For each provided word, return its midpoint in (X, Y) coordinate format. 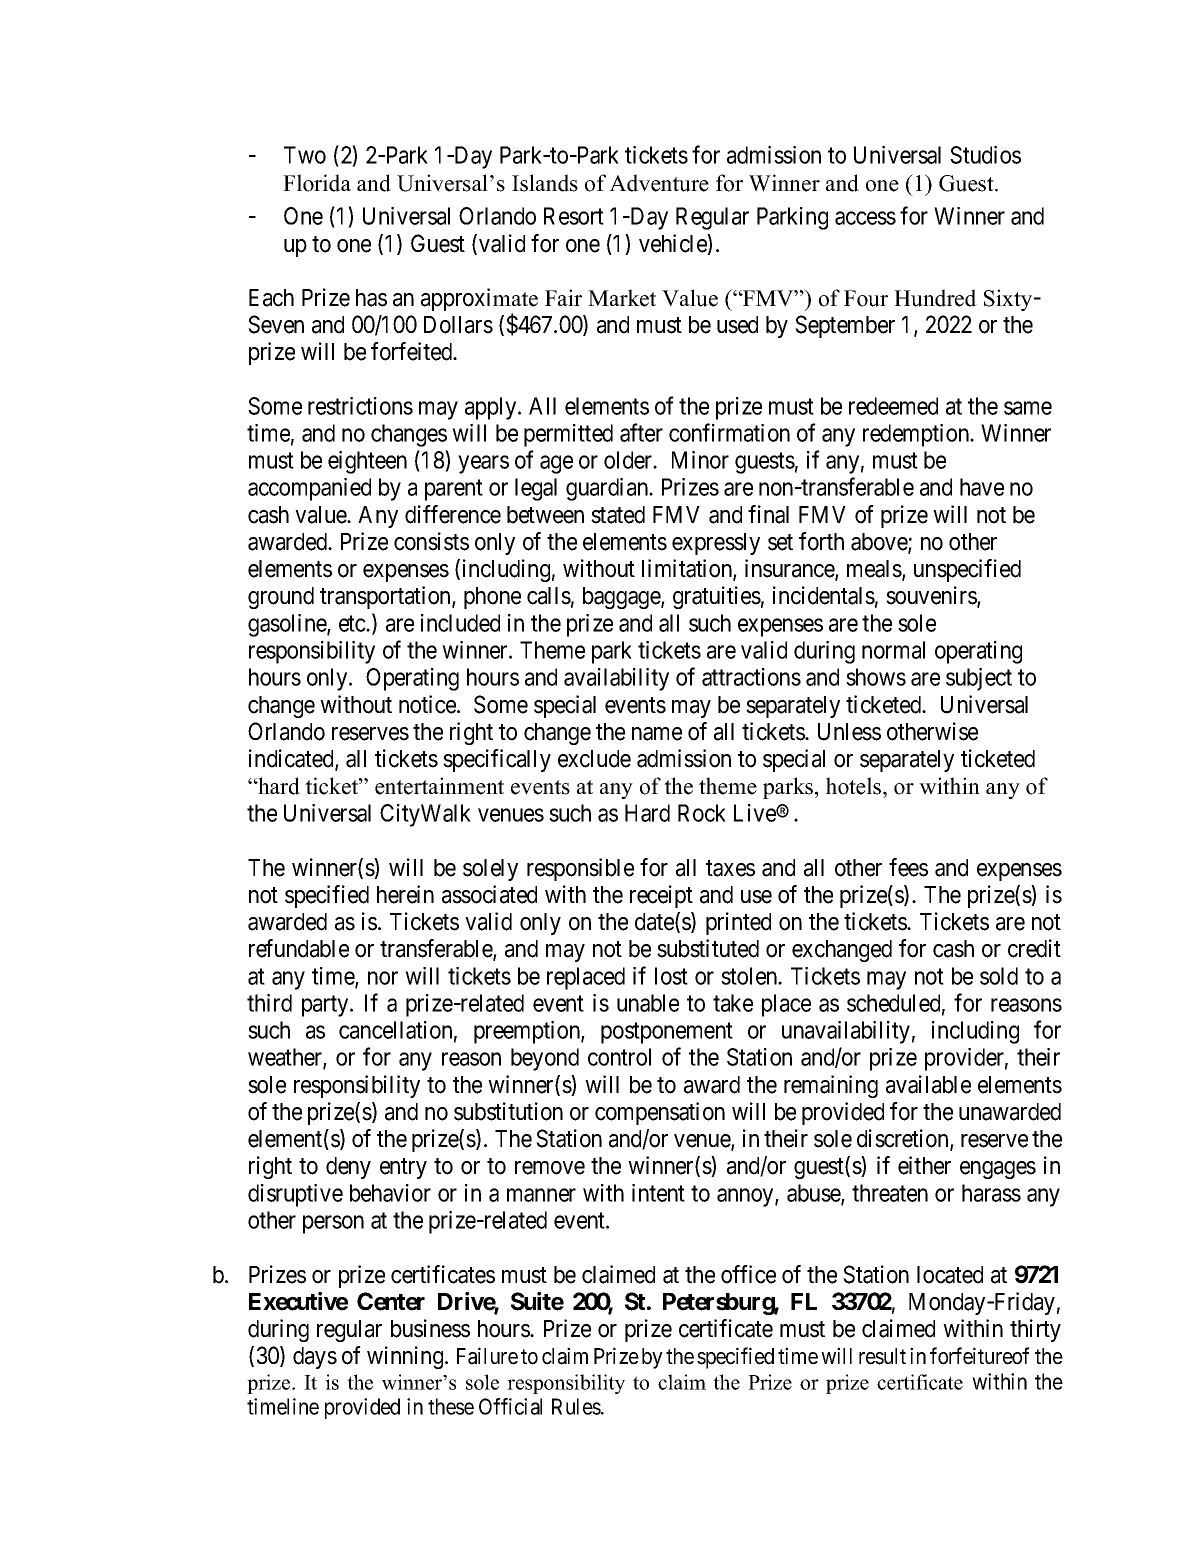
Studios (985, 155)
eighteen (367, 462)
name (657, 734)
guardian (608, 489)
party (326, 1006)
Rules (577, 1406)
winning (406, 1357)
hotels (855, 786)
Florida (317, 183)
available (928, 1084)
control (619, 1057)
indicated (292, 759)
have (982, 487)
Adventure (659, 183)
